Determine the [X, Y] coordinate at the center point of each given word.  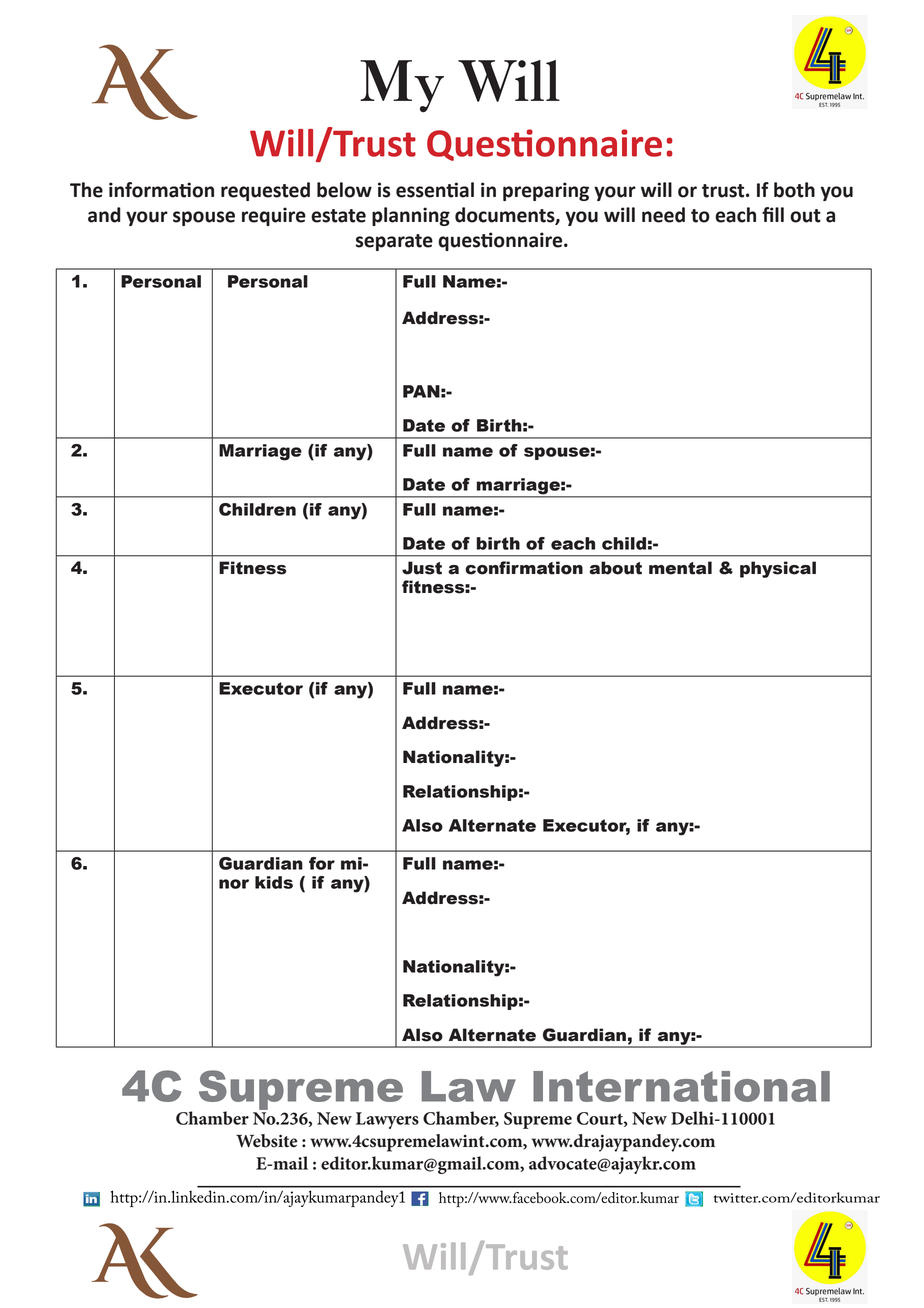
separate [394, 242]
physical [778, 569]
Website [266, 1141]
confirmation [524, 568]
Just [422, 568]
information [161, 190]
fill [773, 214]
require [274, 216]
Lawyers [387, 1120]
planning [411, 216]
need [663, 215]
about [615, 568]
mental [680, 568]
